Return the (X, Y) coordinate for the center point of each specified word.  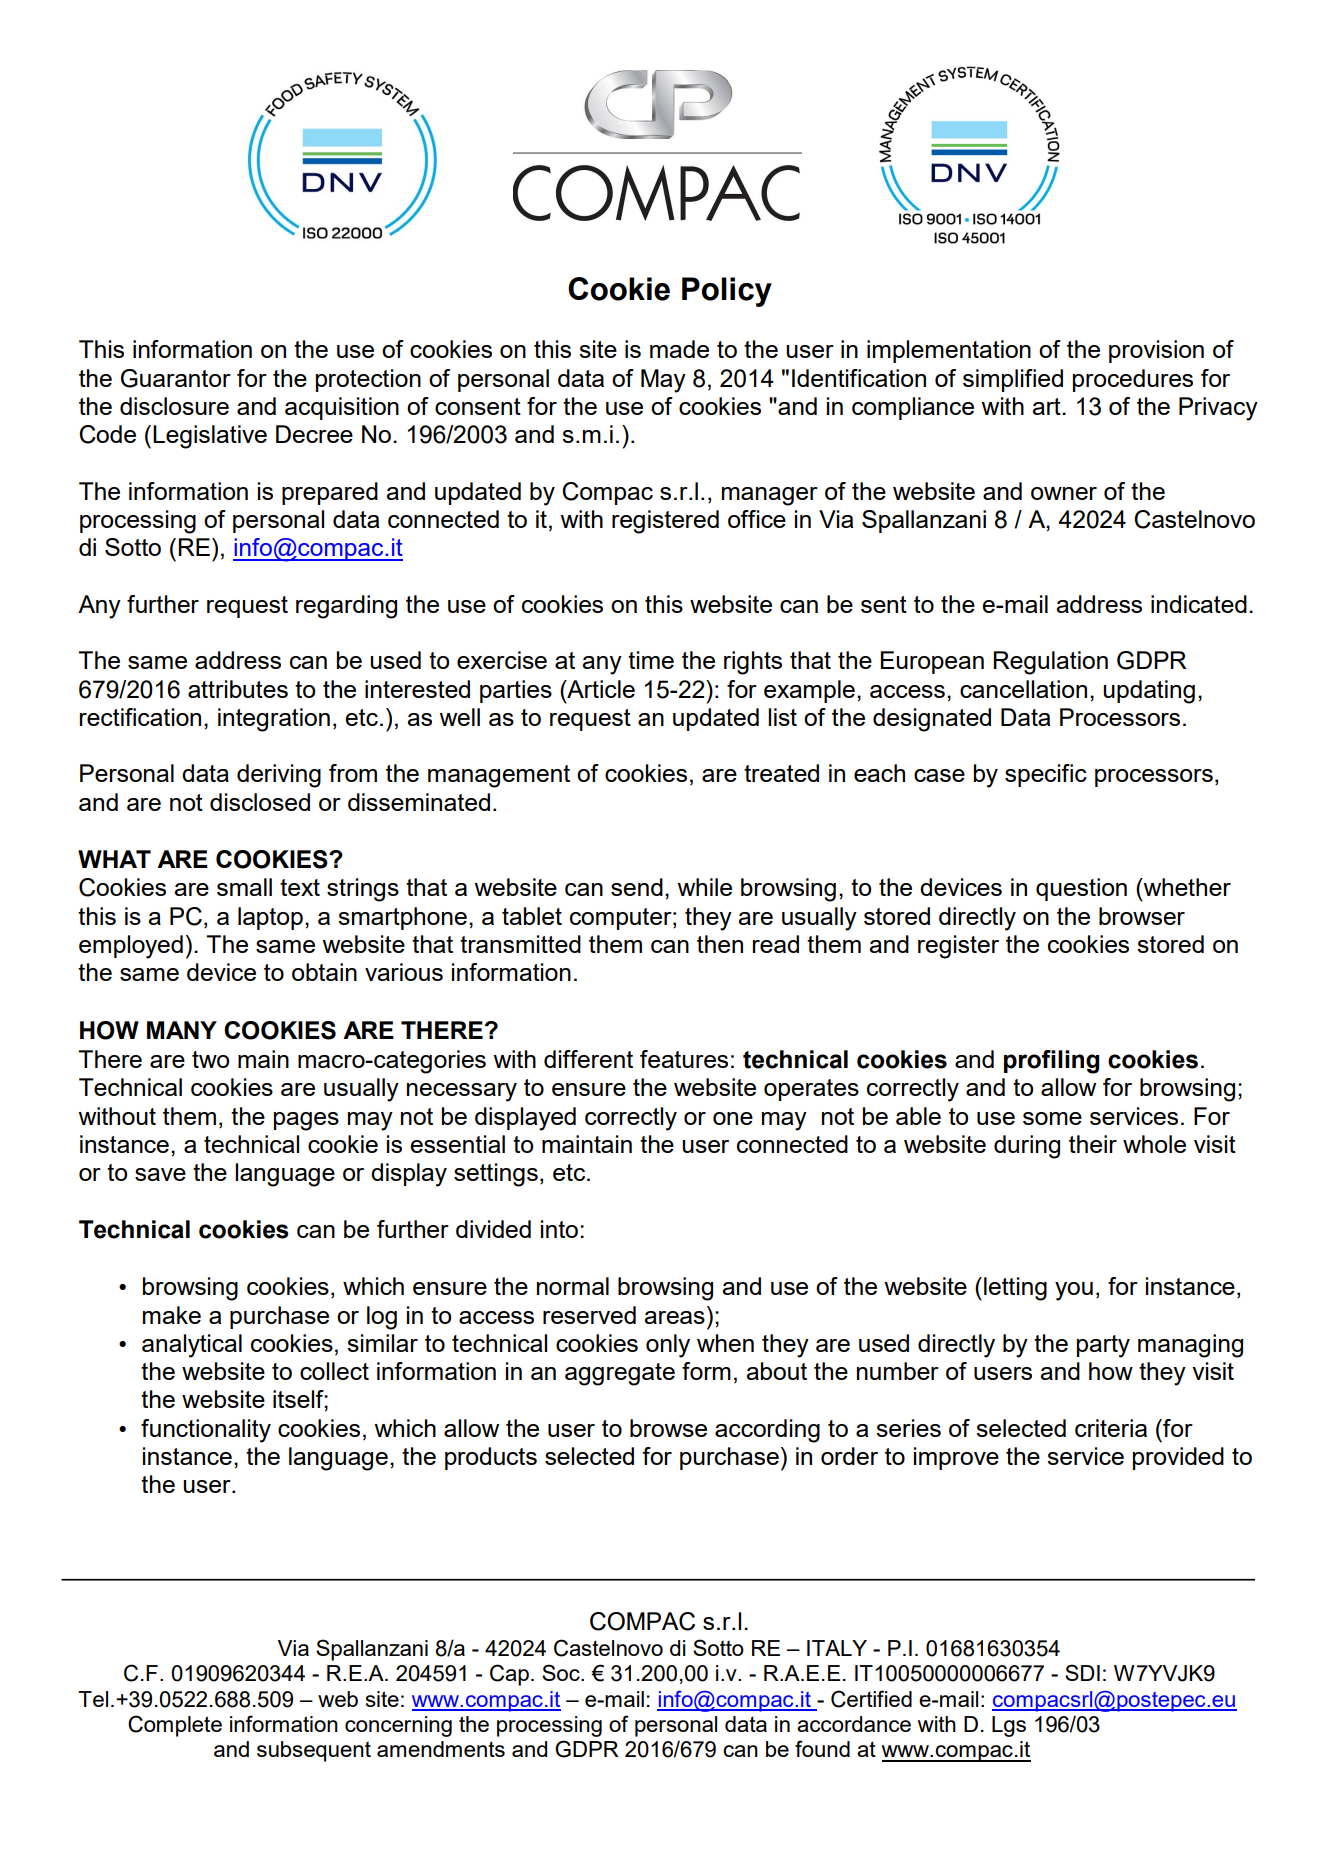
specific (1046, 775)
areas (674, 1317)
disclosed (260, 802)
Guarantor (176, 378)
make (172, 1315)
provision (1156, 351)
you (1074, 1291)
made (679, 349)
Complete (175, 1726)
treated (781, 773)
